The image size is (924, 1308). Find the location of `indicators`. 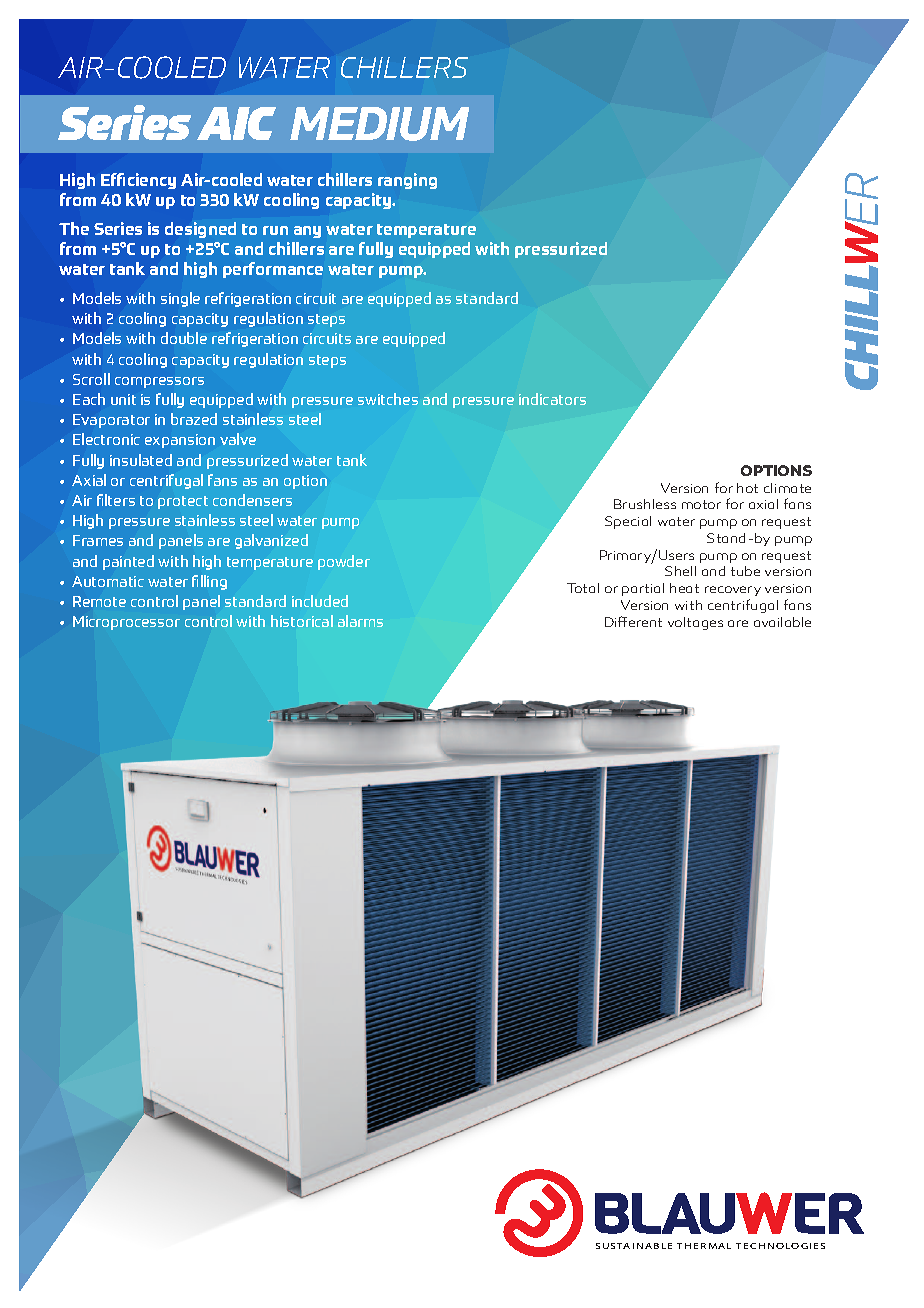

indicators is located at coordinates (552, 399).
